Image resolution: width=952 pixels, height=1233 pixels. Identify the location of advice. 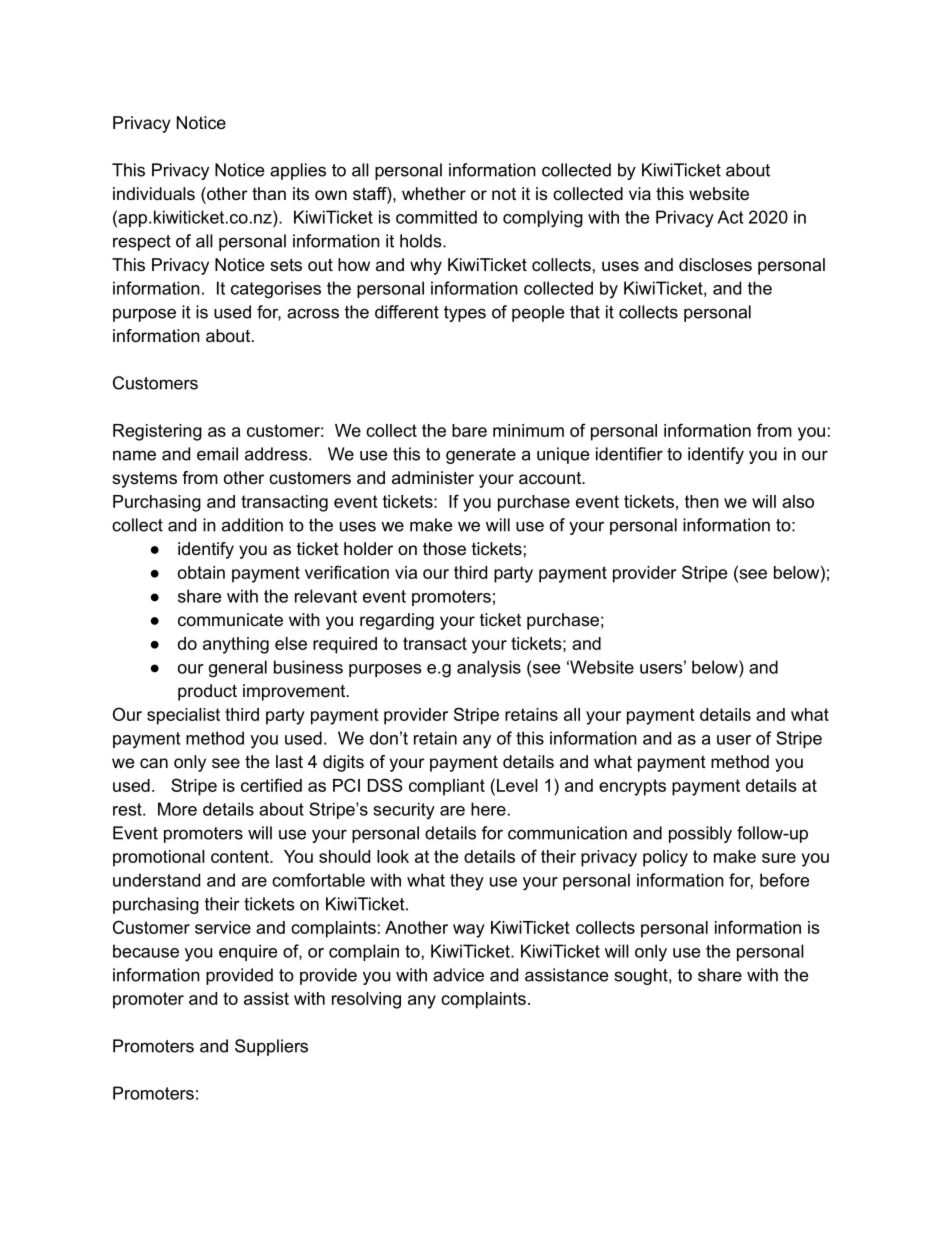
(458, 975).
